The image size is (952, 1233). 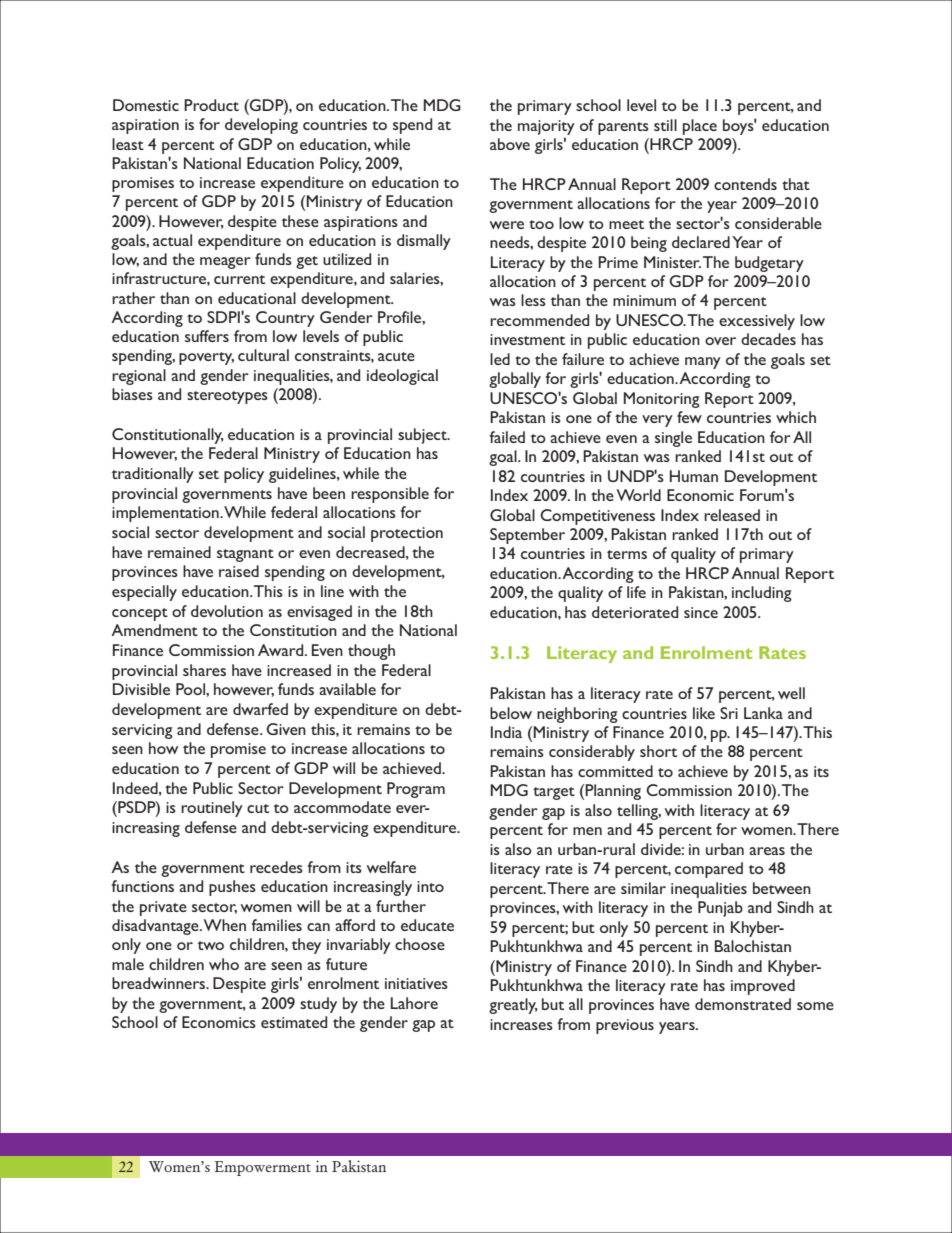 I want to click on place, so click(x=700, y=127).
